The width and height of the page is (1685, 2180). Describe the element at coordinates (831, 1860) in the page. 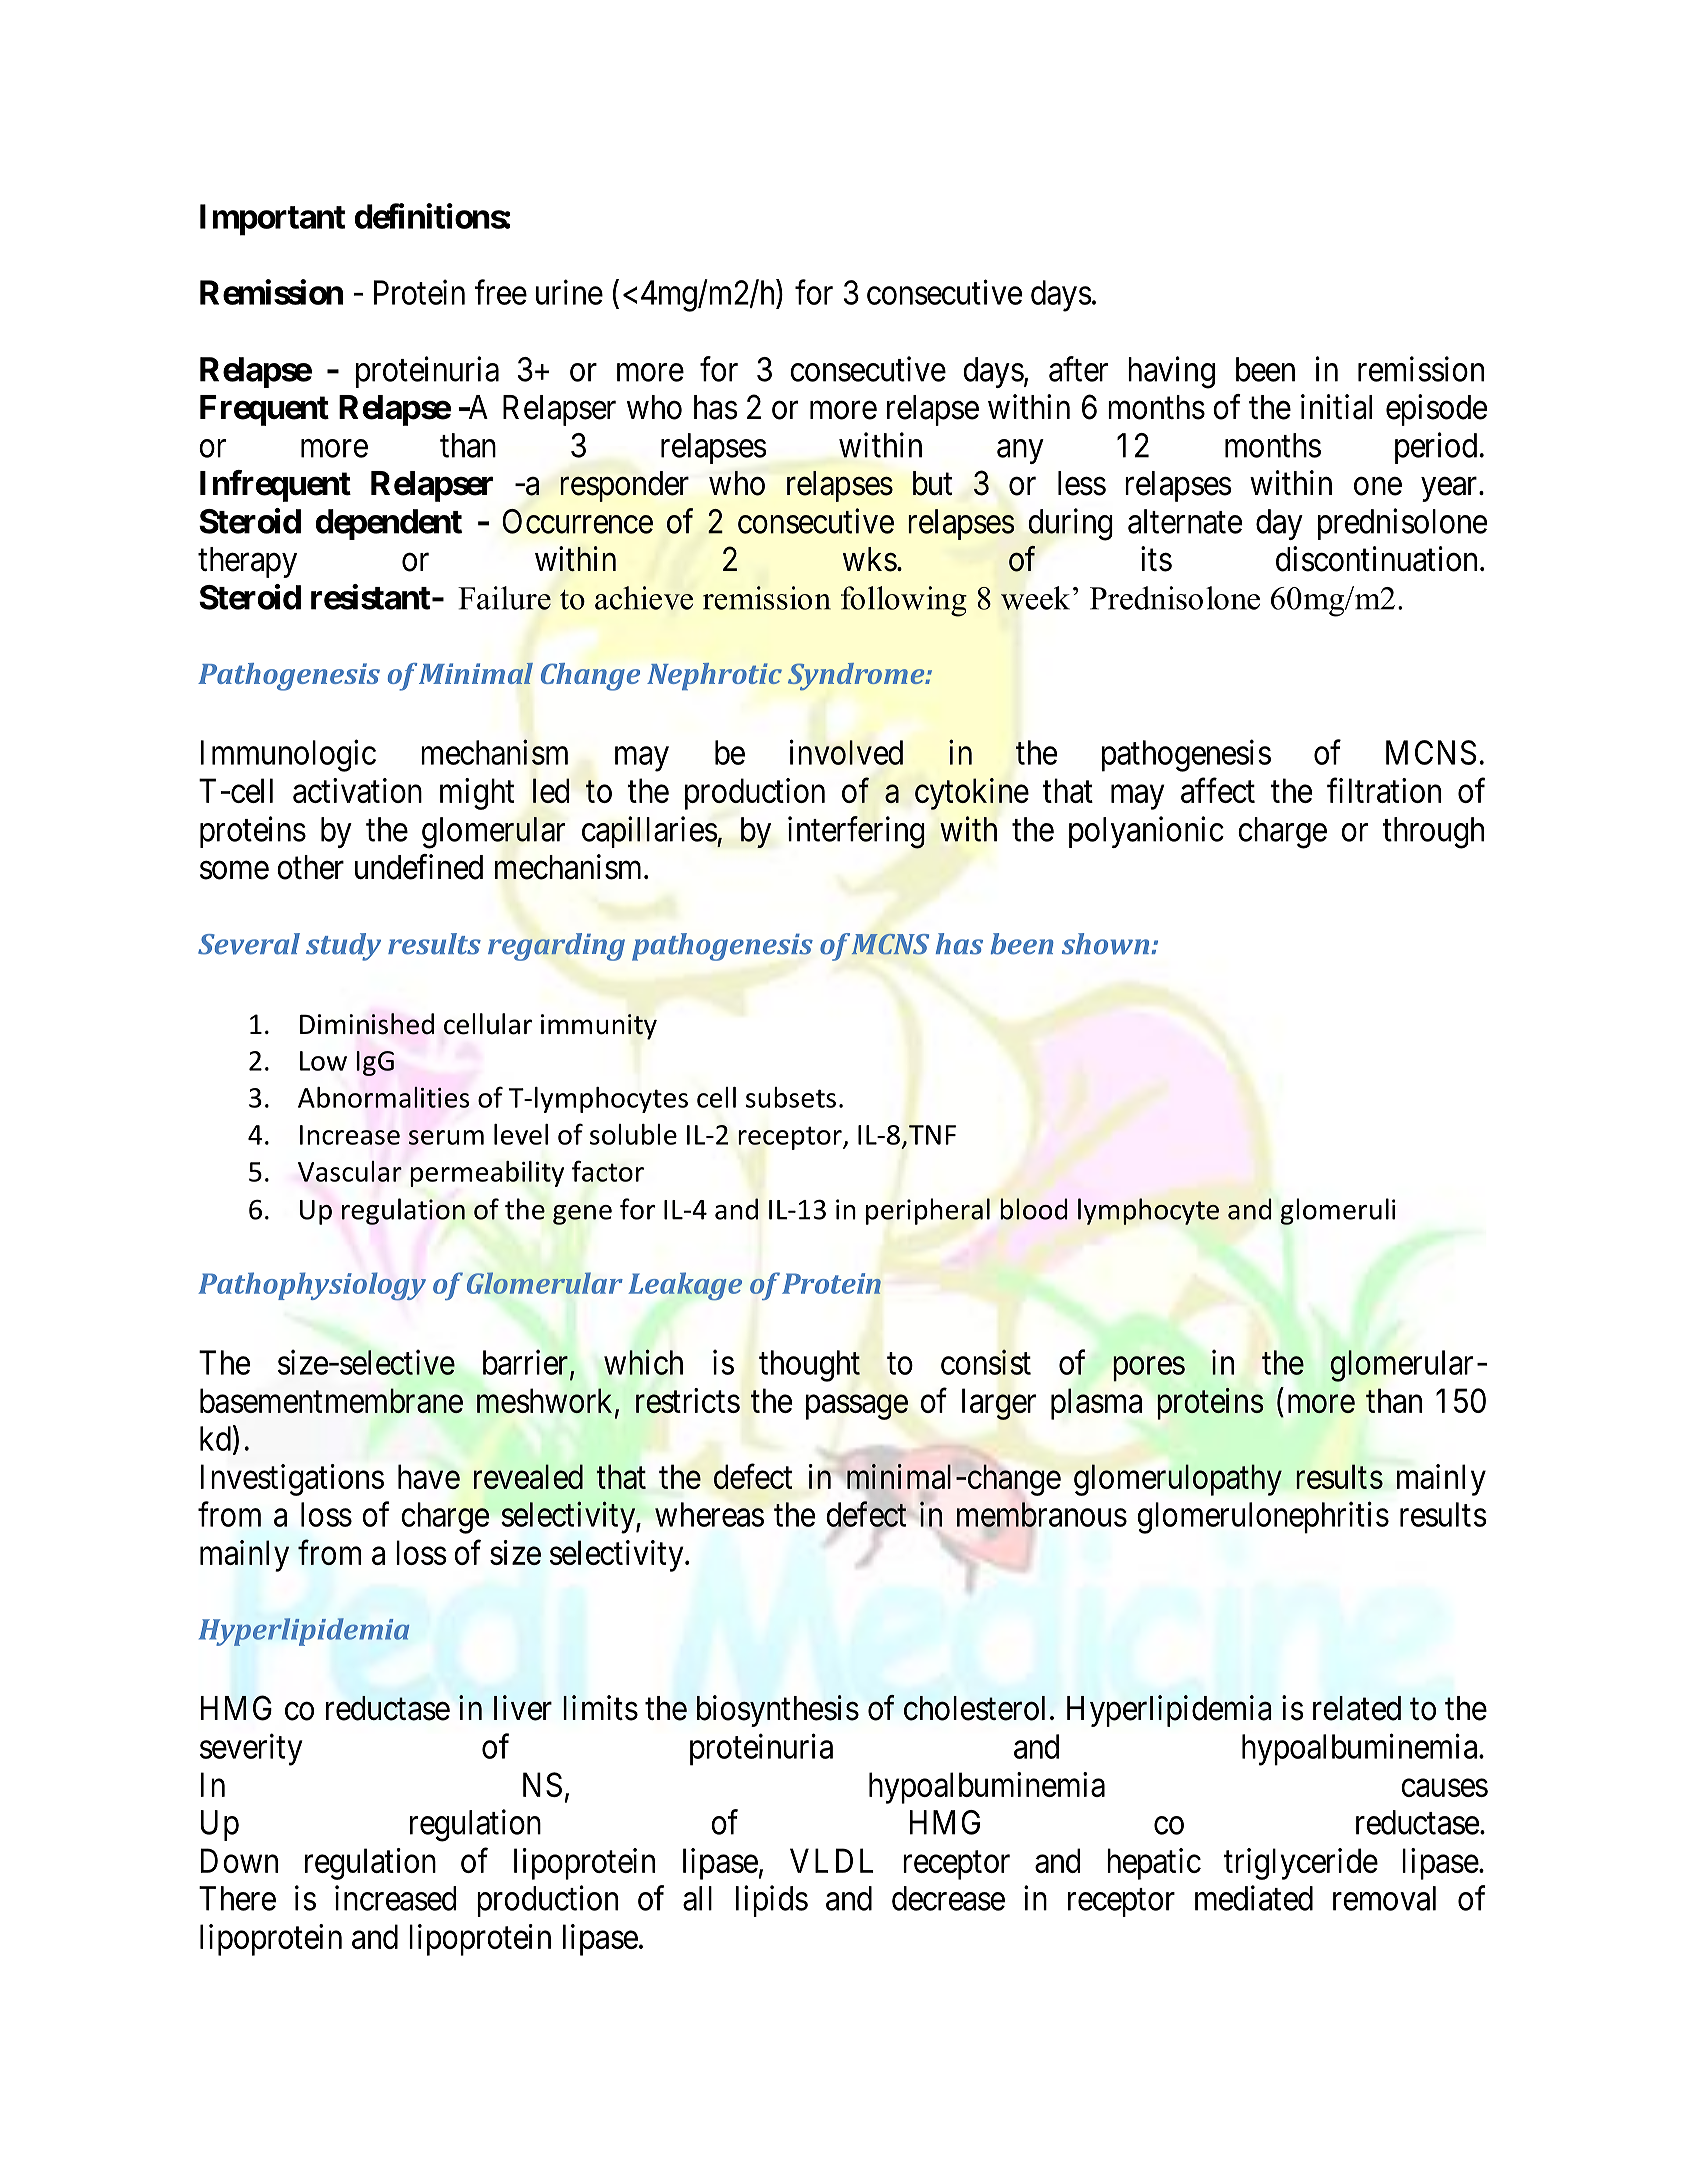

I see `VLDL` at that location.
